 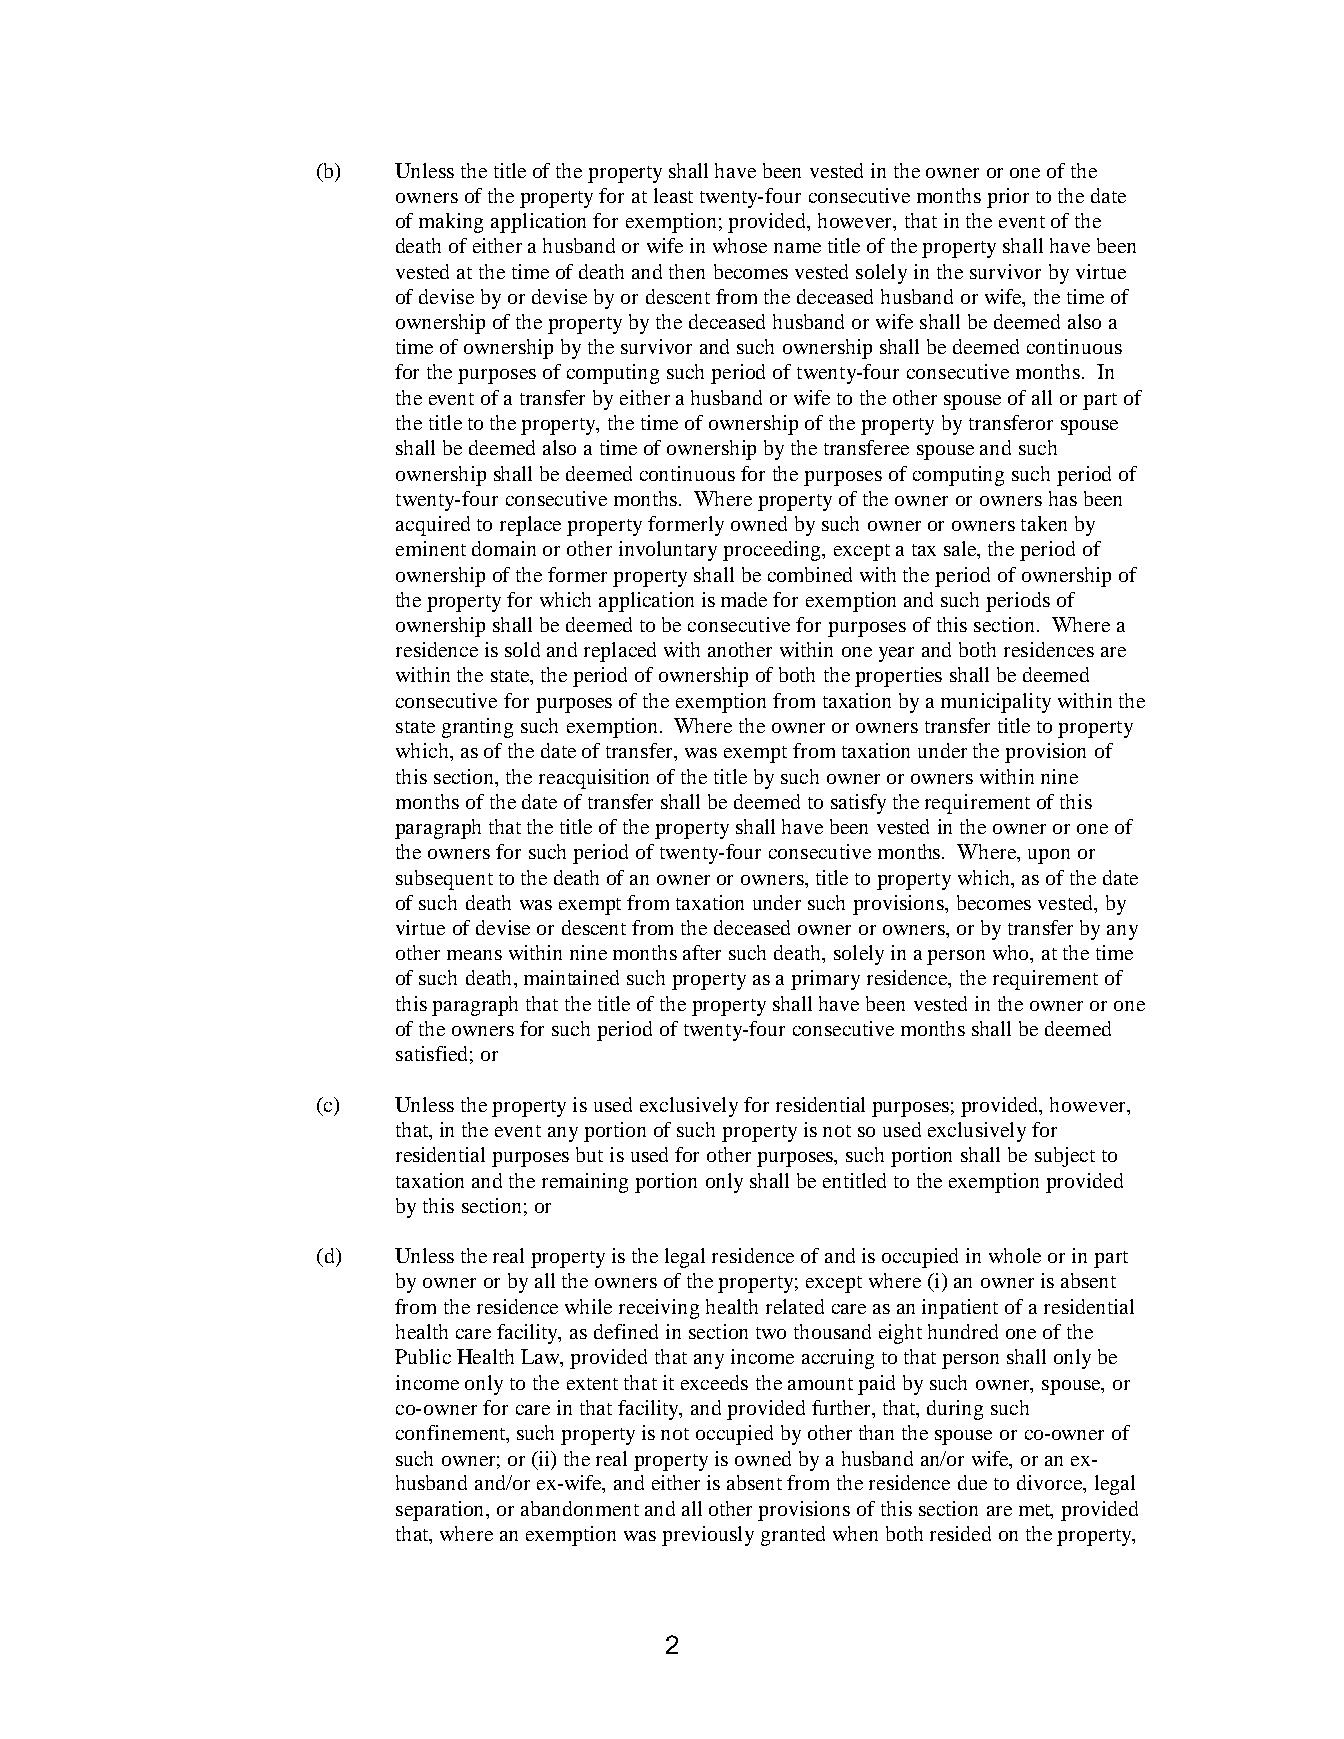 I want to click on upon, so click(x=1049, y=856).
